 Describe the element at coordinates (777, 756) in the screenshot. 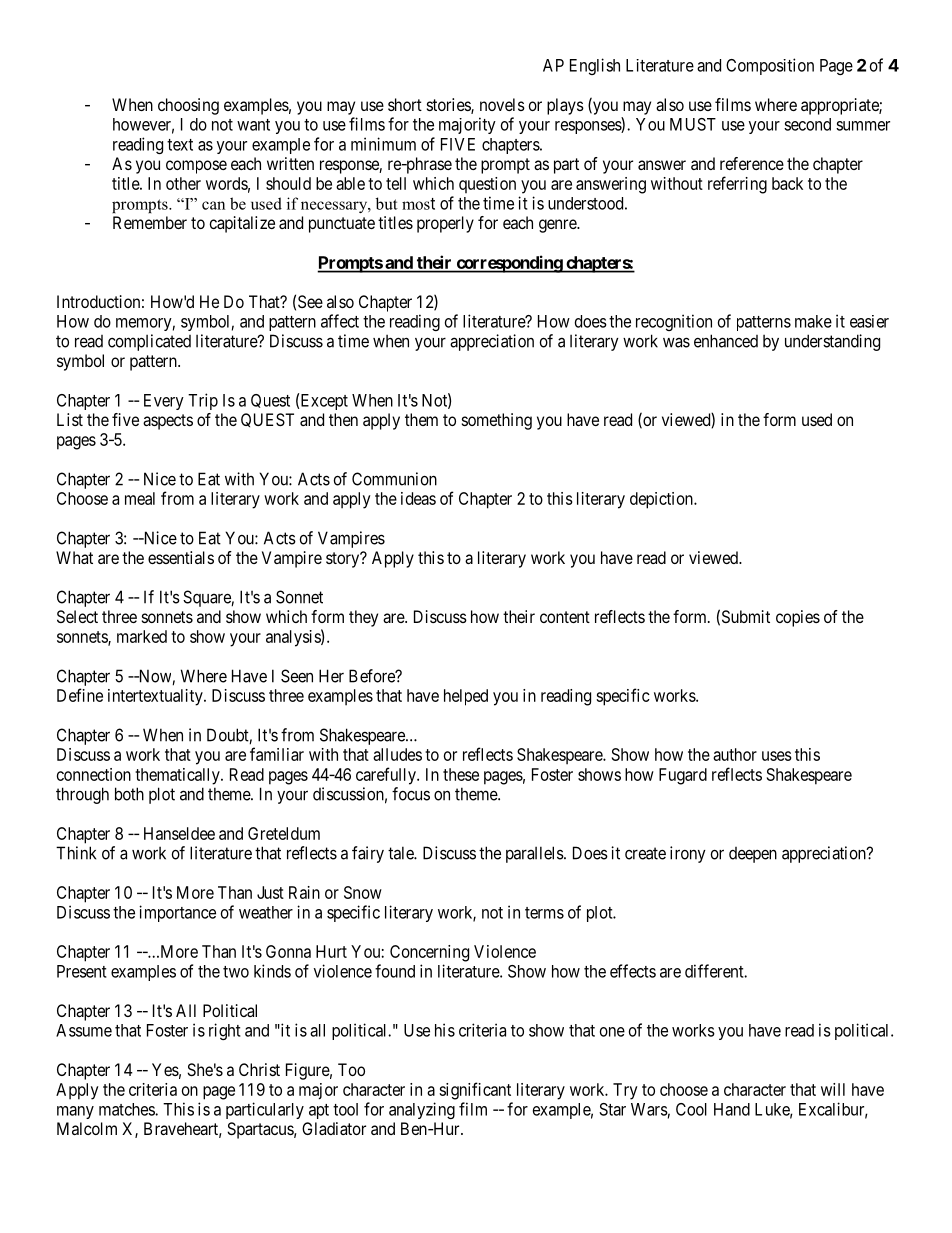

I see `uses` at that location.
